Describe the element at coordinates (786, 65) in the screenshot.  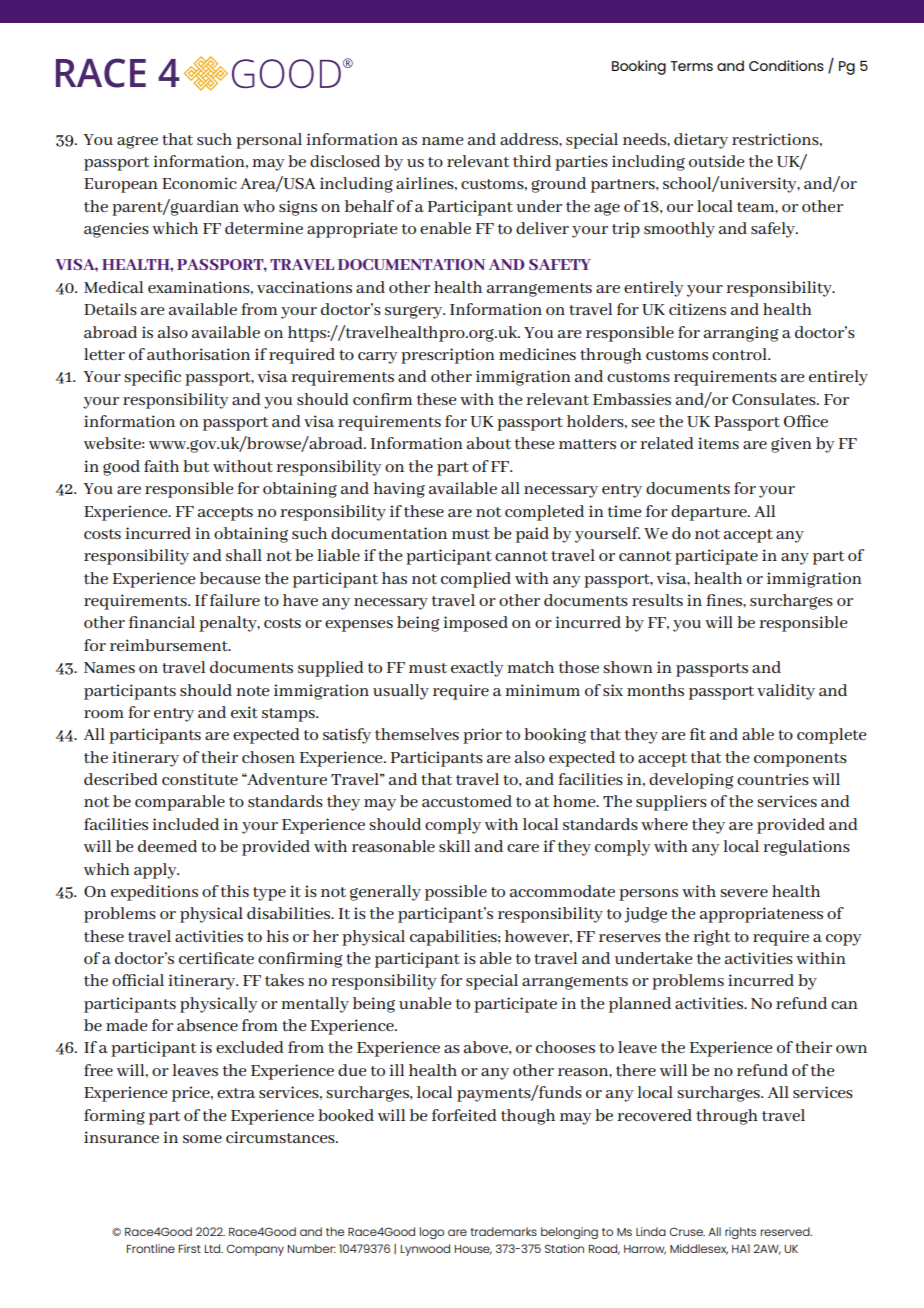
I see `Conditions` at that location.
